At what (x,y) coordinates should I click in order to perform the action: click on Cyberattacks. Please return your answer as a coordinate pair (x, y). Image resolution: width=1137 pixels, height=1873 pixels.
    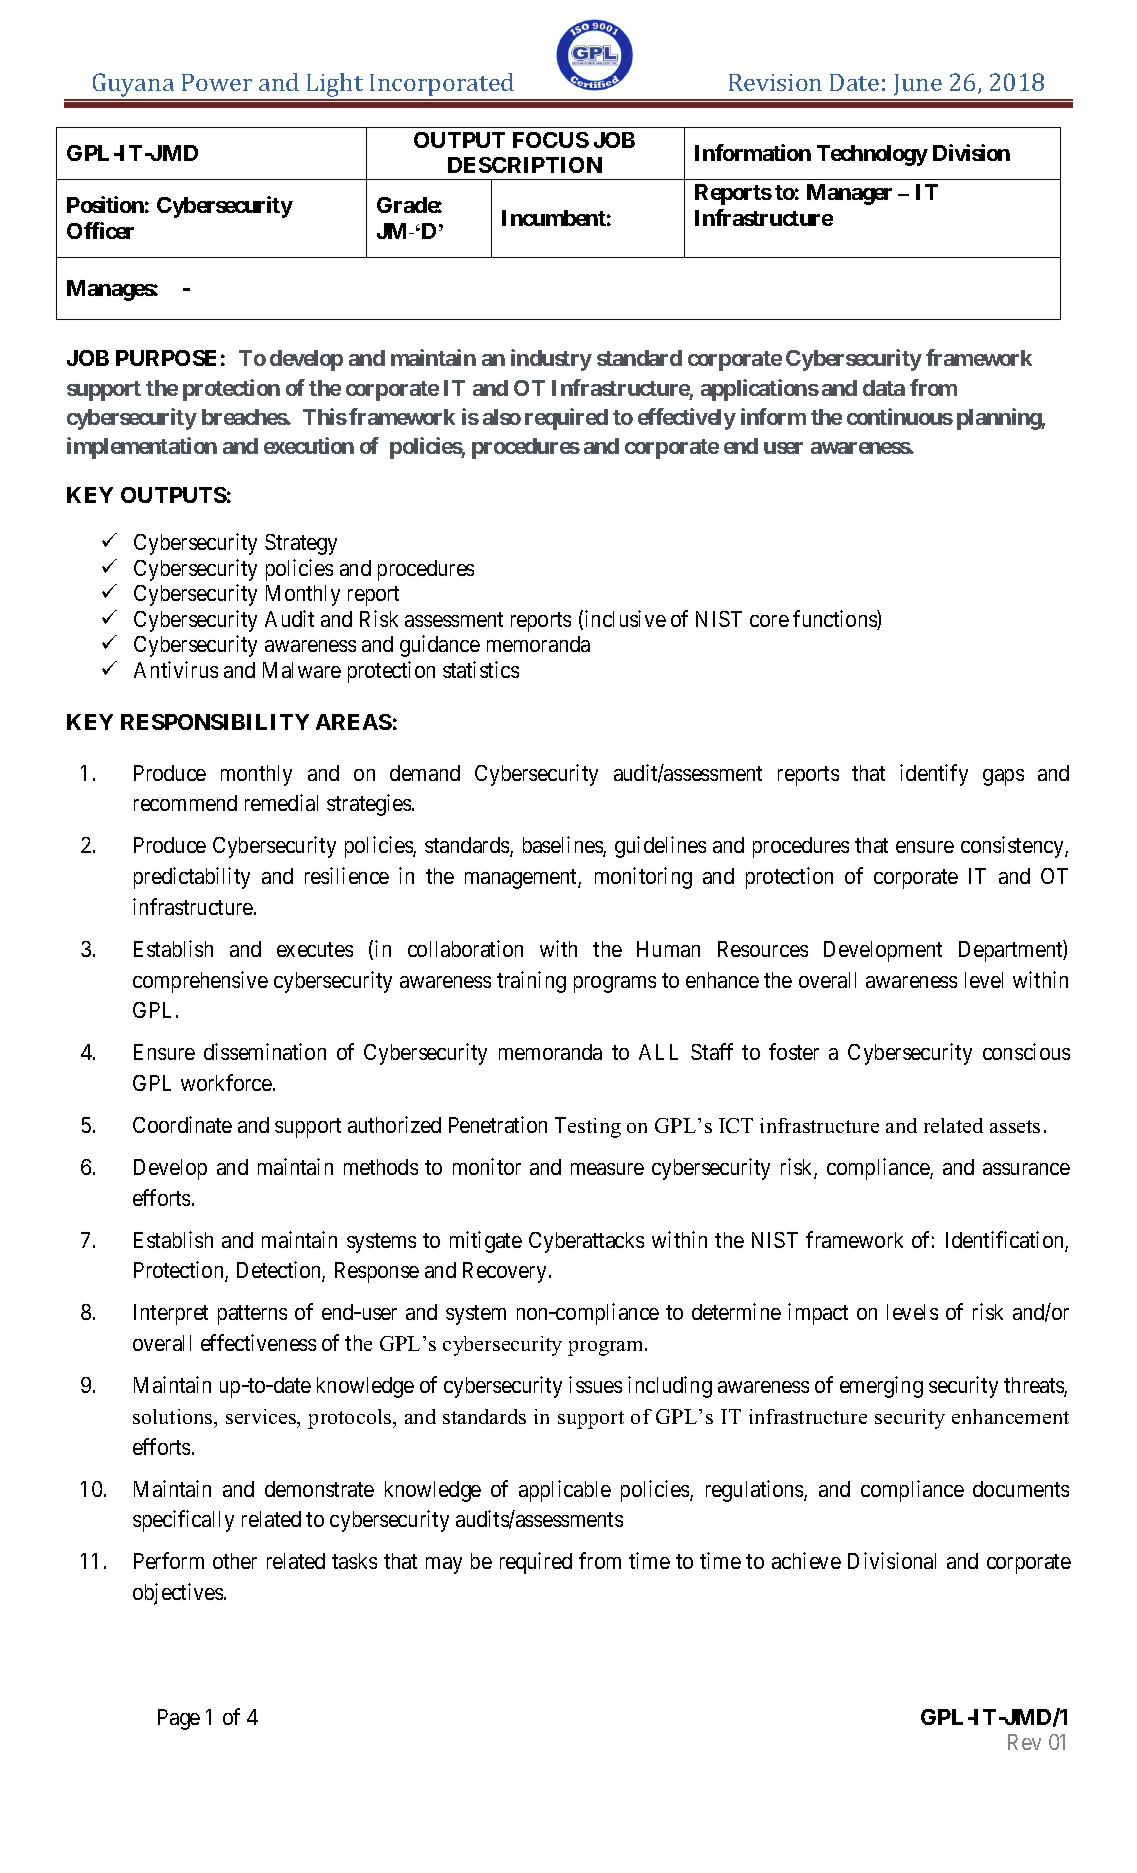
    Looking at the image, I should click on (586, 1242).
